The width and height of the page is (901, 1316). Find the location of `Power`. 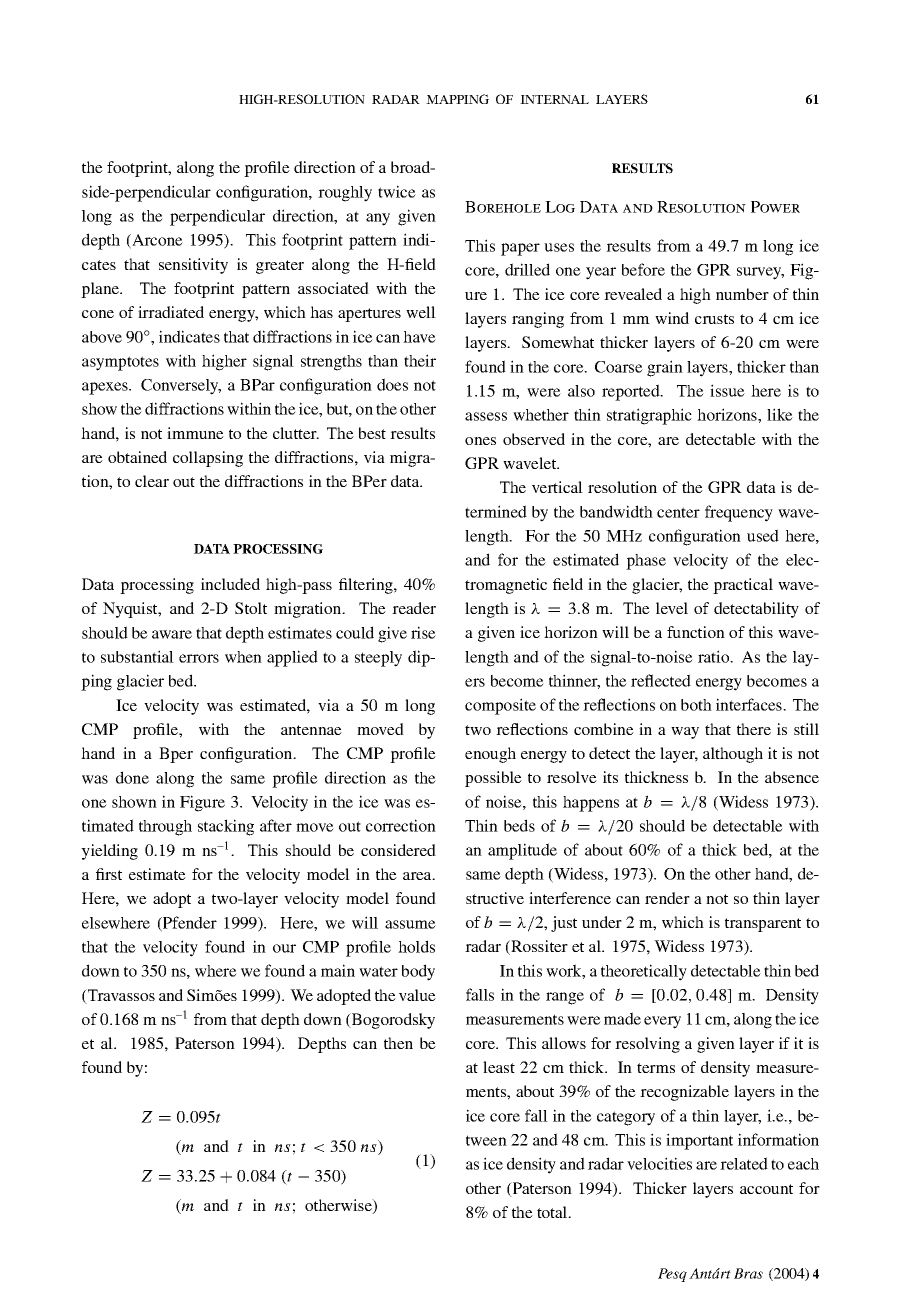

Power is located at coordinates (775, 207).
